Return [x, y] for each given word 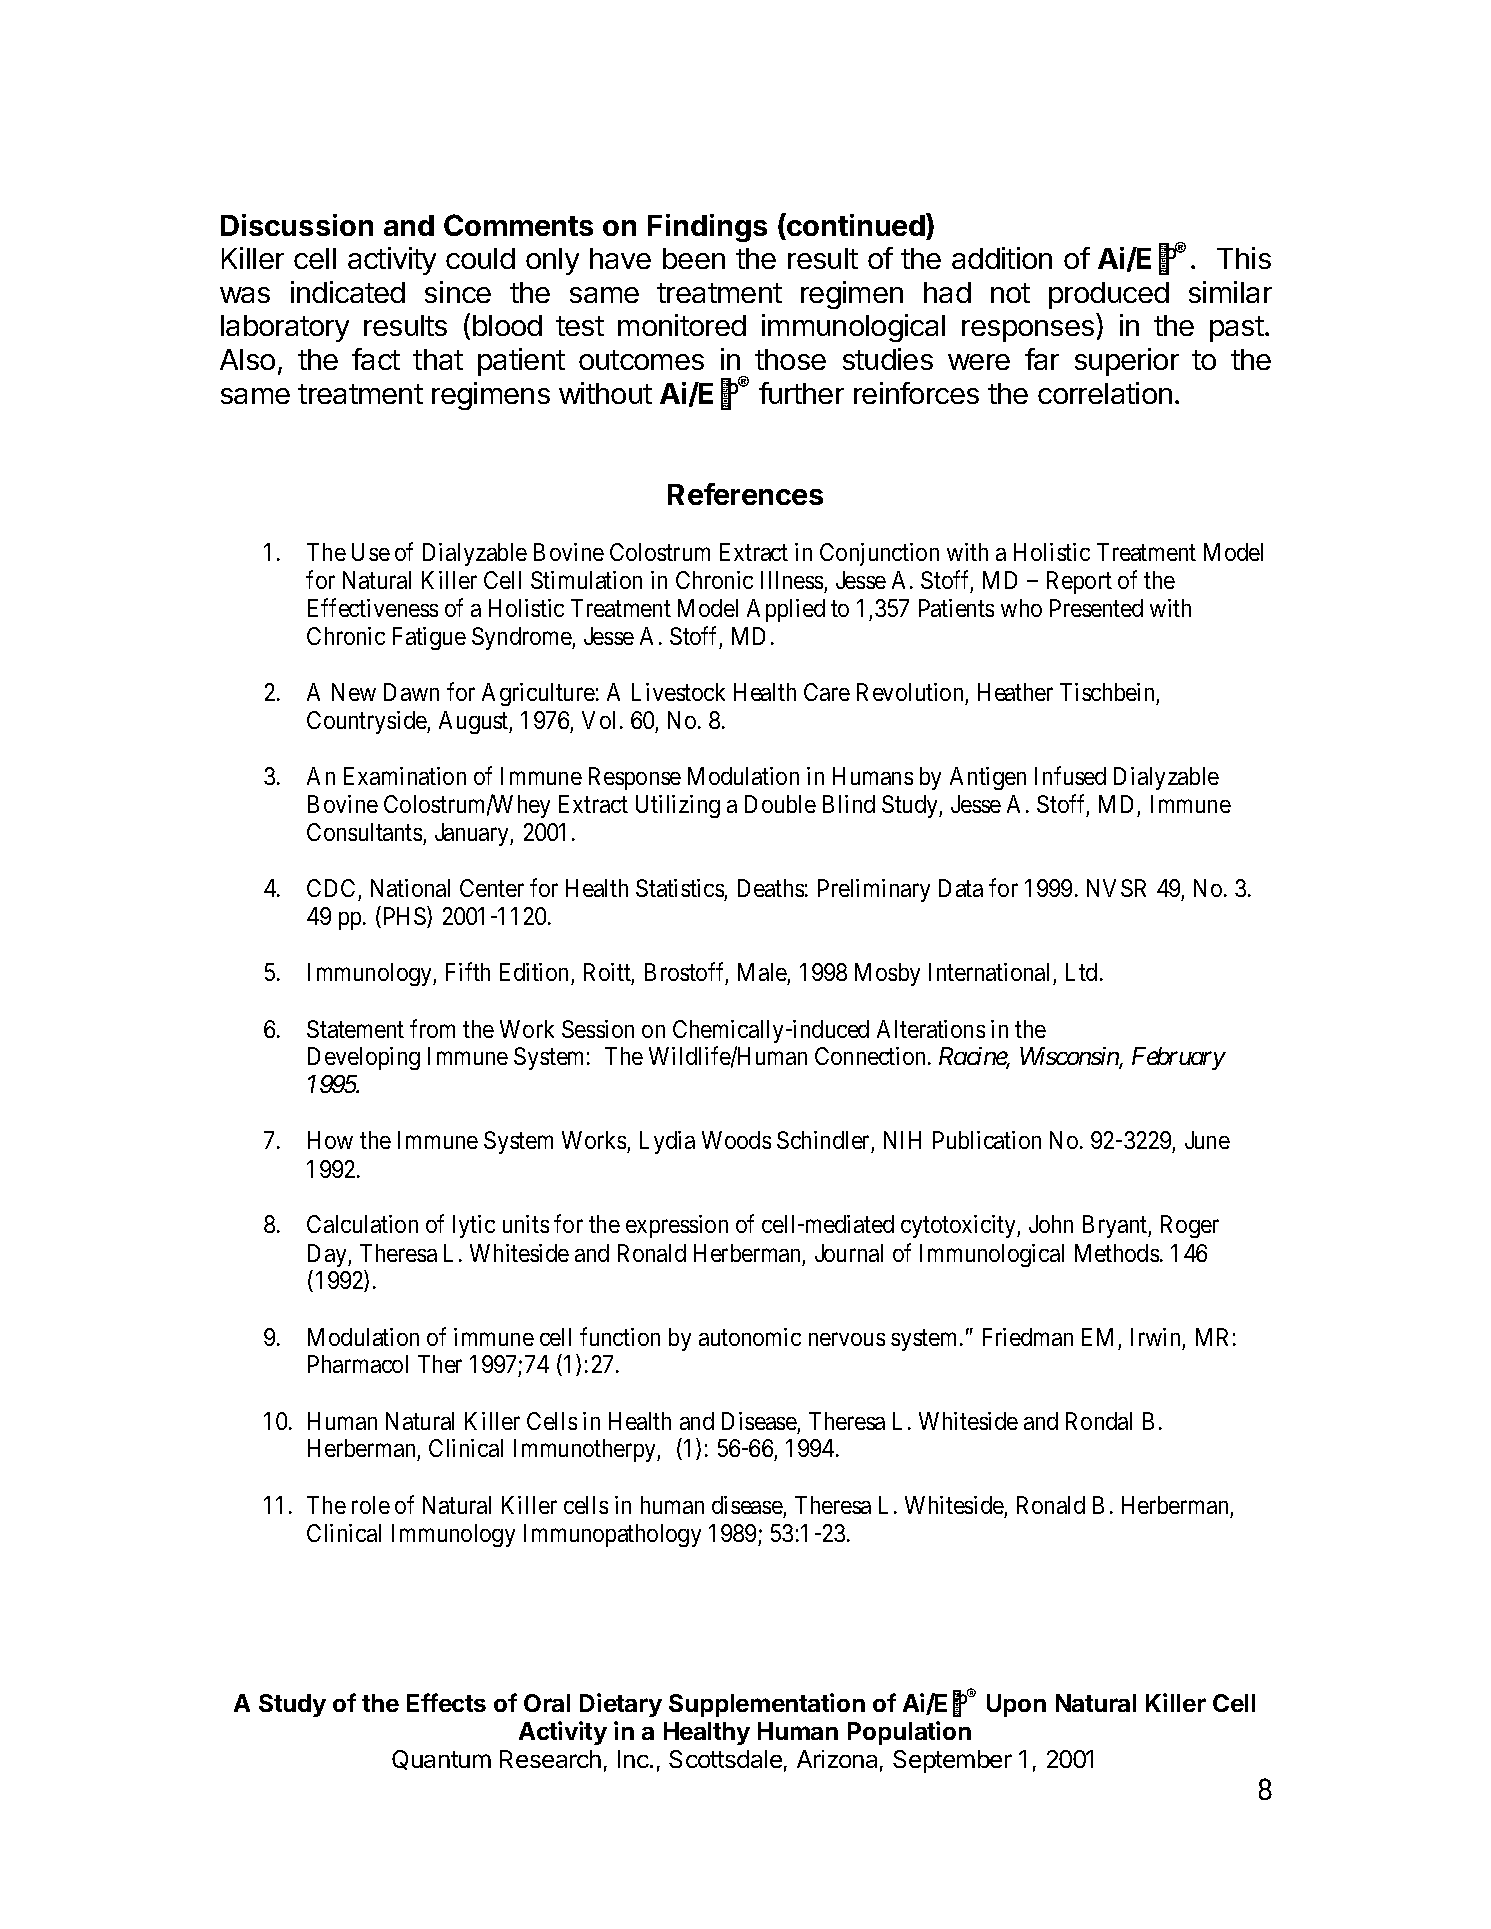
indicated [348, 292]
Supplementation [767, 1705]
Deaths [771, 888]
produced [1109, 295]
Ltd [1081, 972]
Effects [446, 1702]
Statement [355, 1029]
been [694, 258]
